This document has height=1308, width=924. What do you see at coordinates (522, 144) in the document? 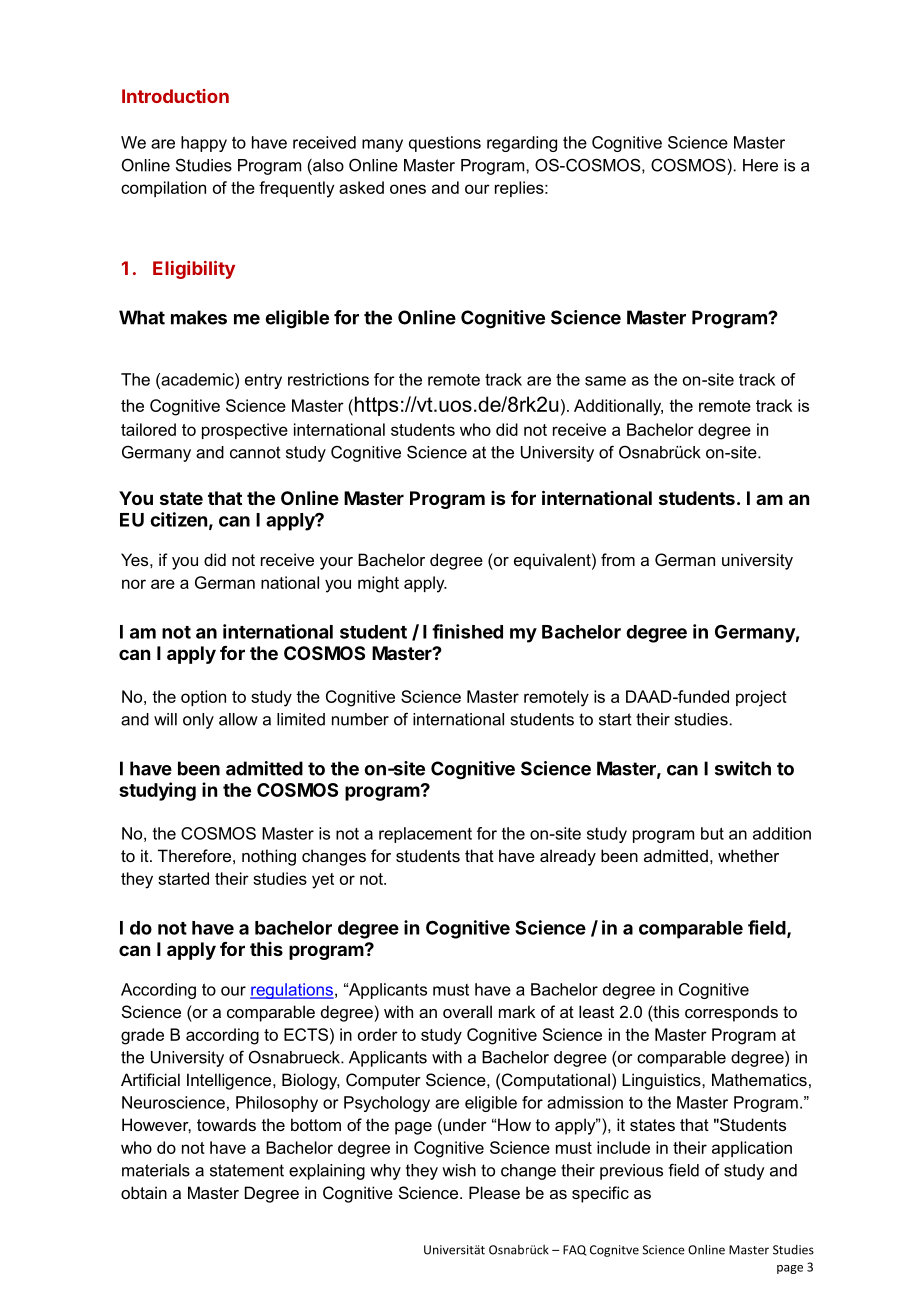
I see `regarding` at bounding box center [522, 144].
